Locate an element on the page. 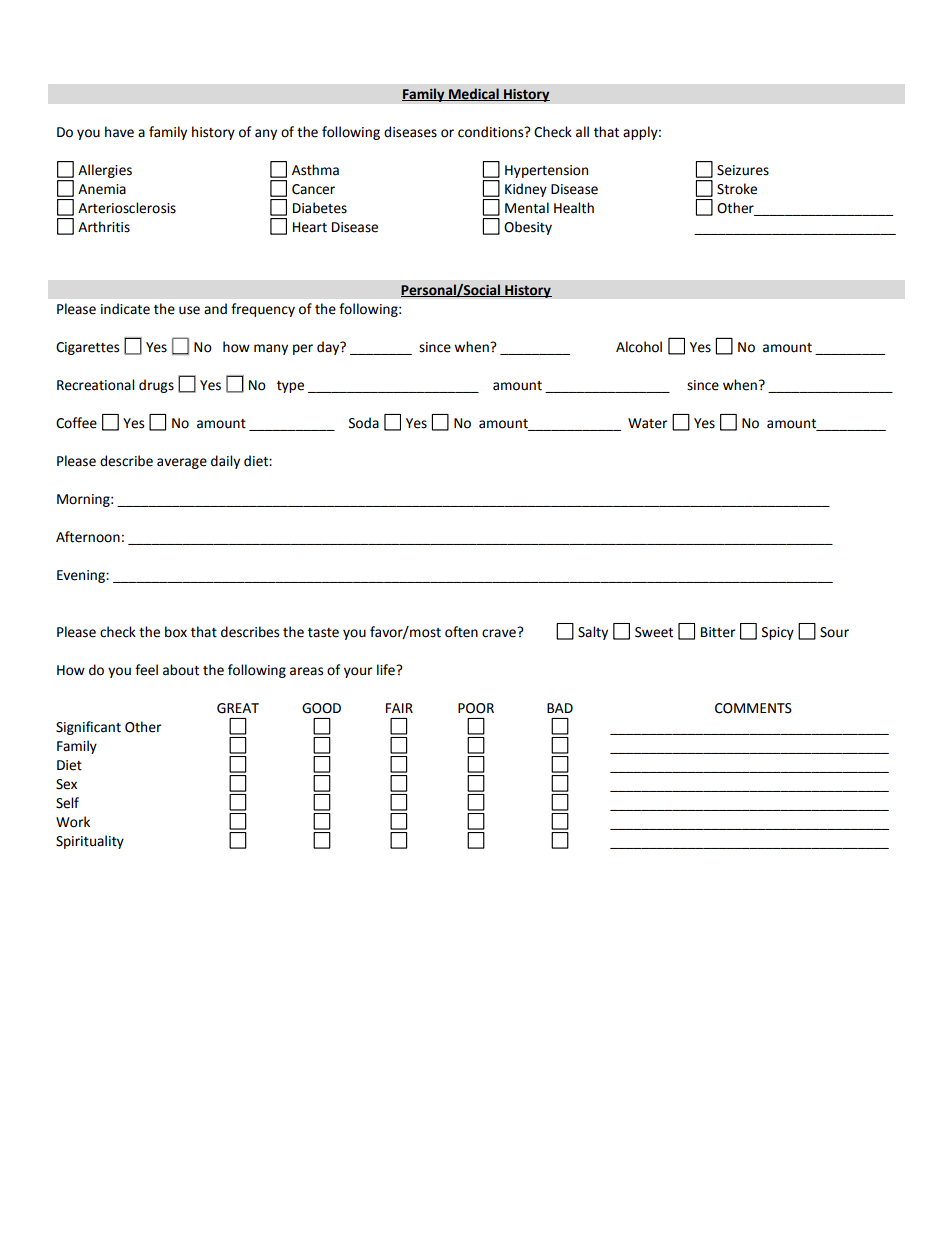  Obesity is located at coordinates (528, 228).
